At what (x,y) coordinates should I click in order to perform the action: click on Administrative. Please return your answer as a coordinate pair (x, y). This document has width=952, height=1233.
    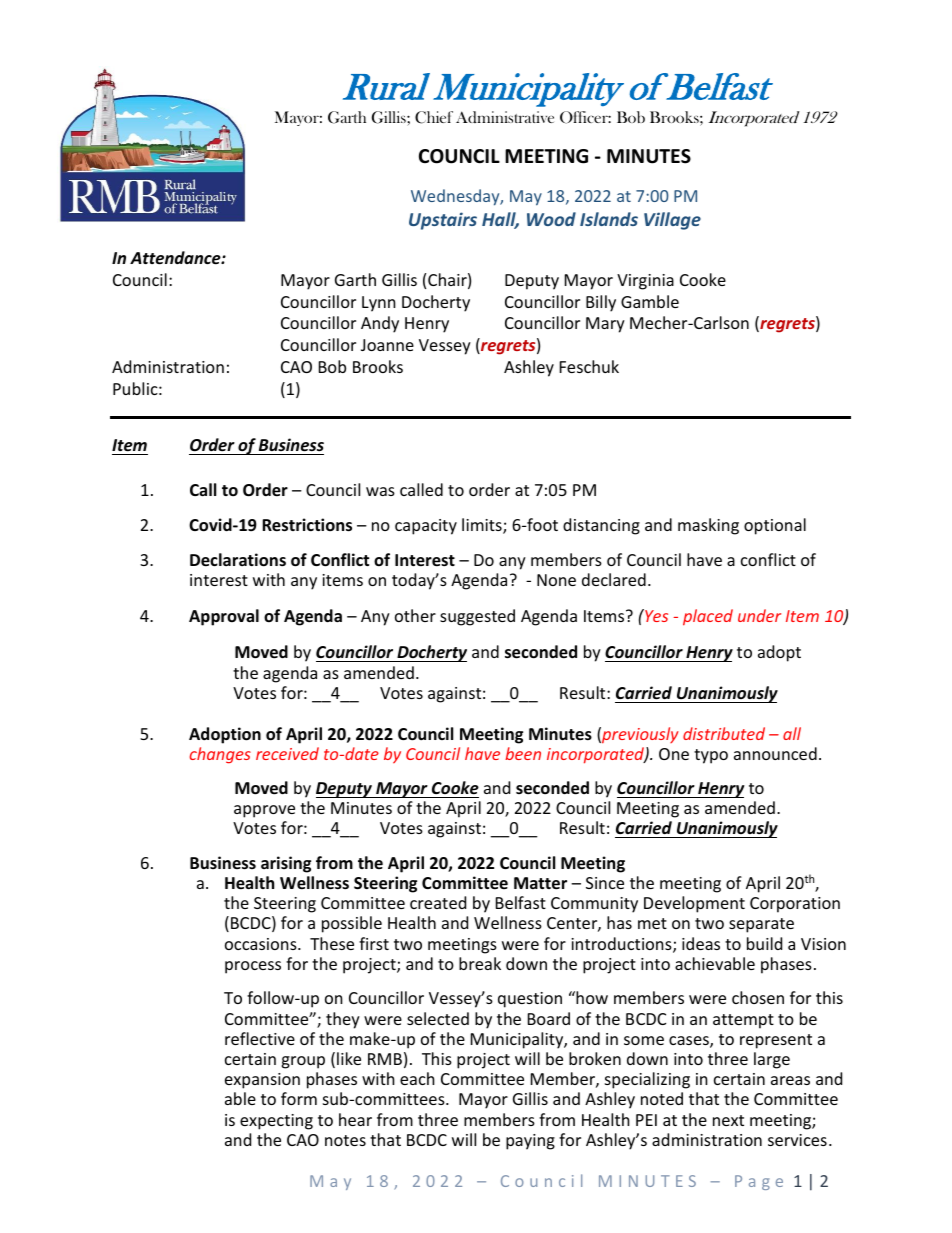
    Looking at the image, I should click on (505, 117).
